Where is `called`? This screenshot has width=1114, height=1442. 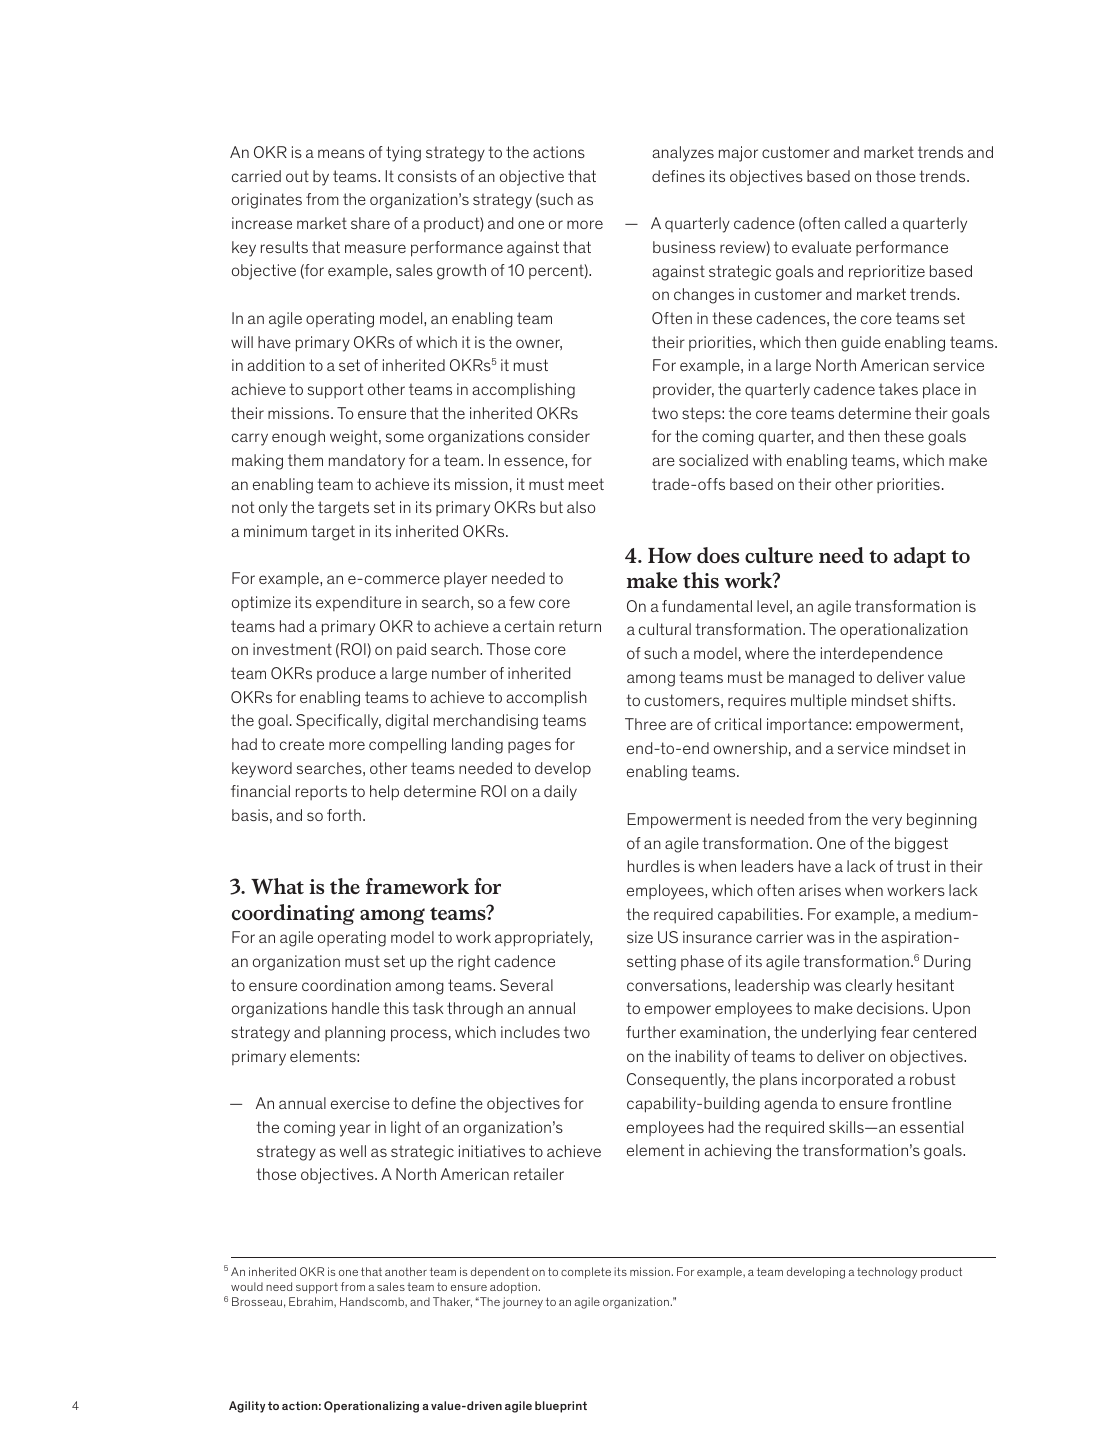
called is located at coordinates (865, 223).
